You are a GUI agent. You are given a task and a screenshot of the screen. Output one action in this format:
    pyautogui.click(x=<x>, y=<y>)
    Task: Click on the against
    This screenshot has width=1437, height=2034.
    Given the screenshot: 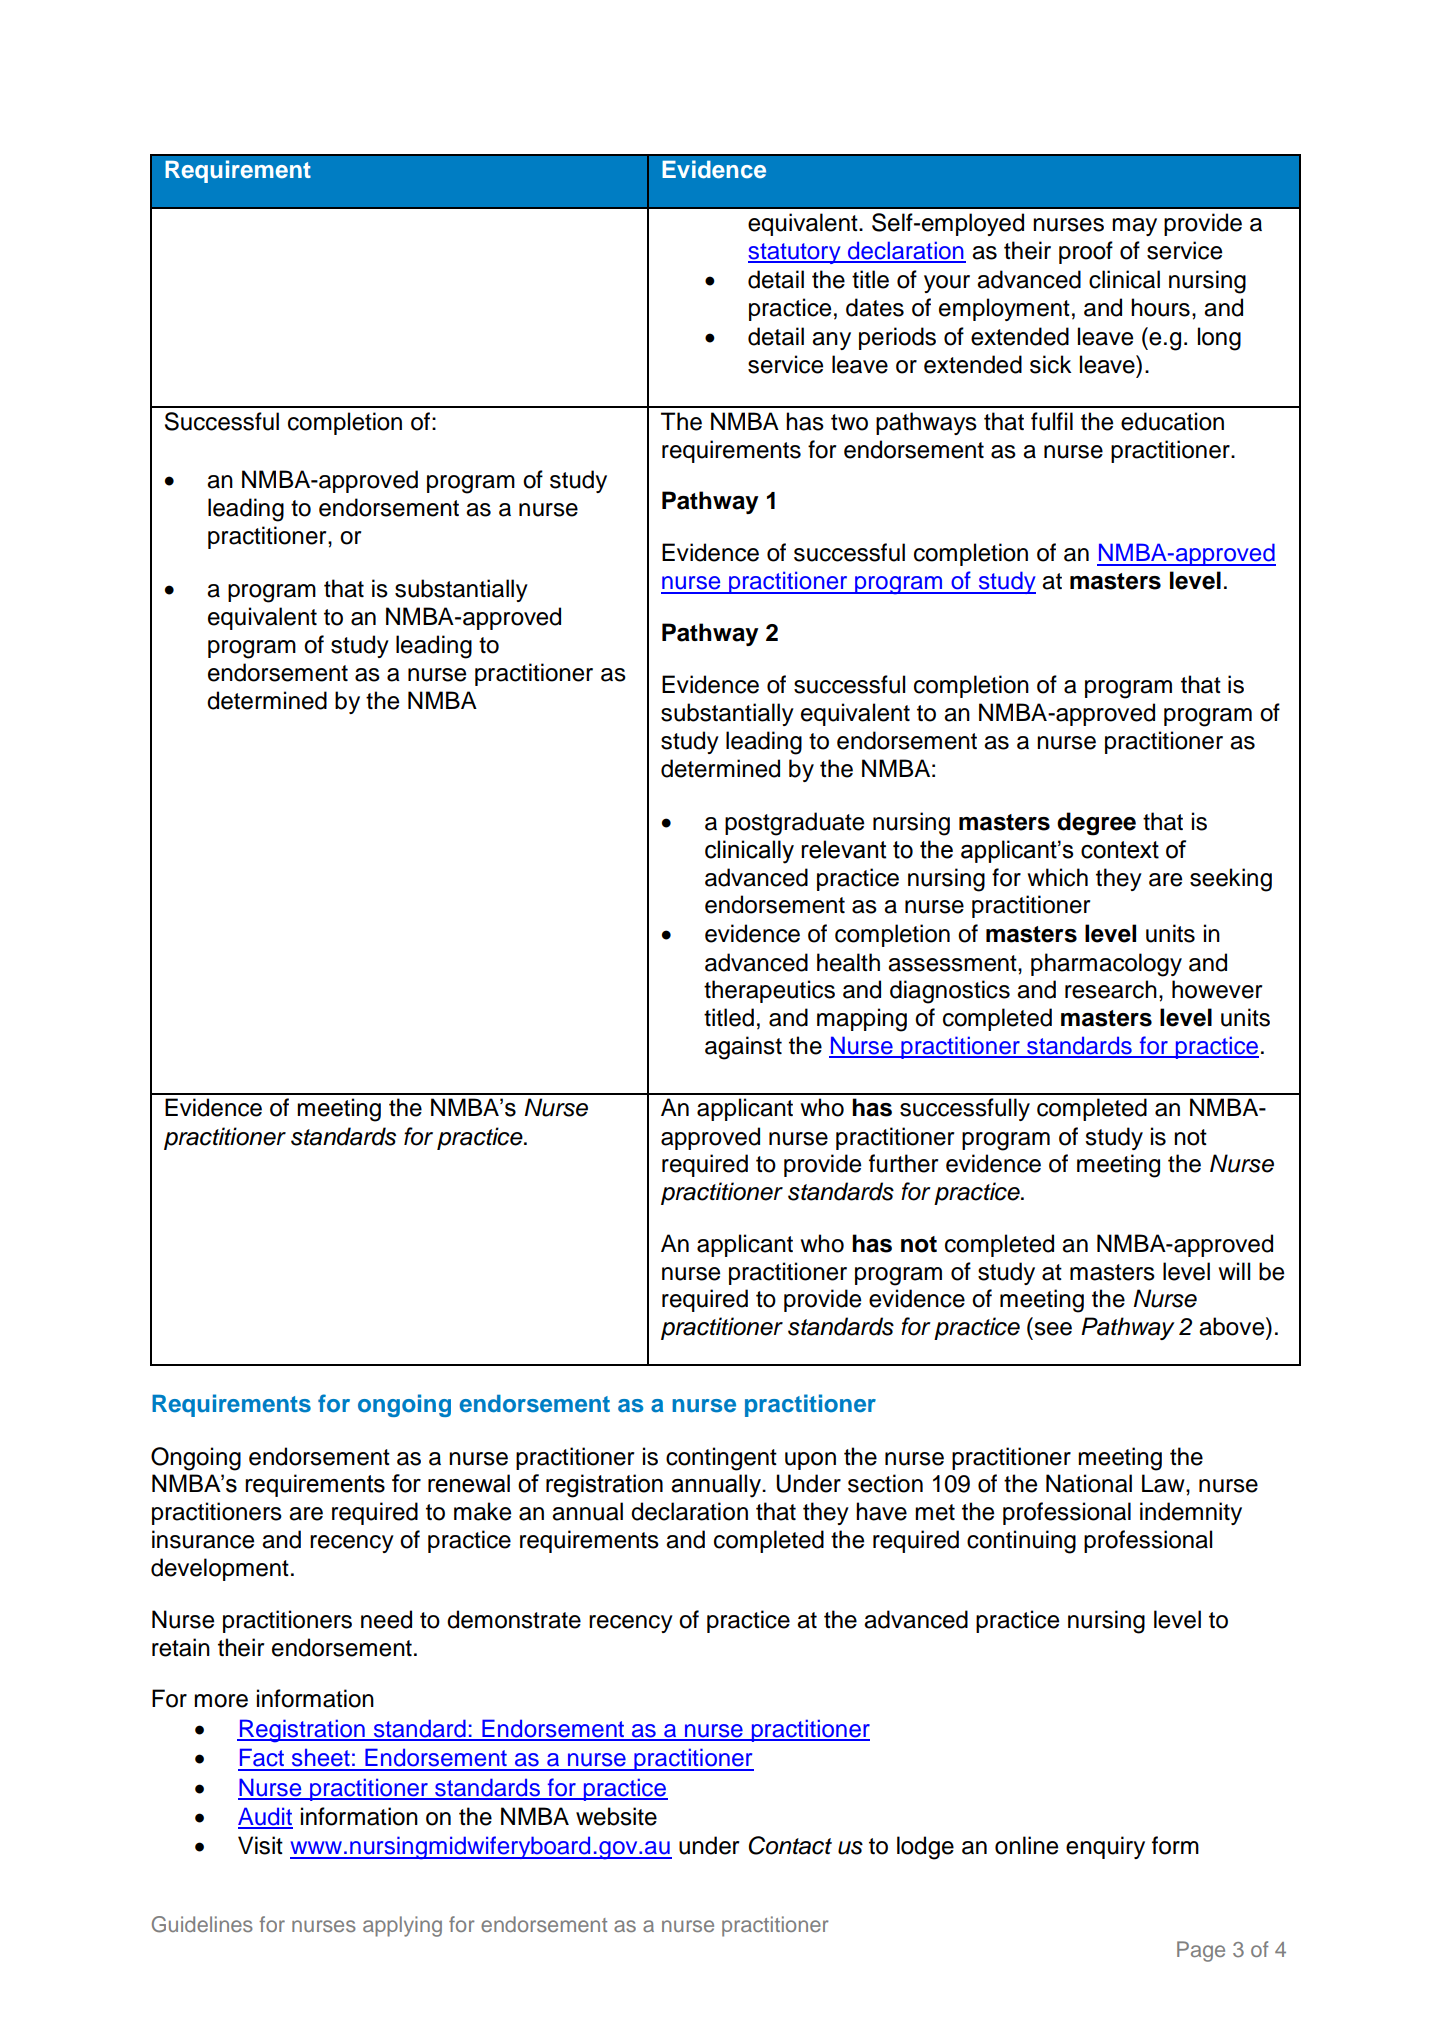 What is the action you would take?
    pyautogui.click(x=743, y=1048)
